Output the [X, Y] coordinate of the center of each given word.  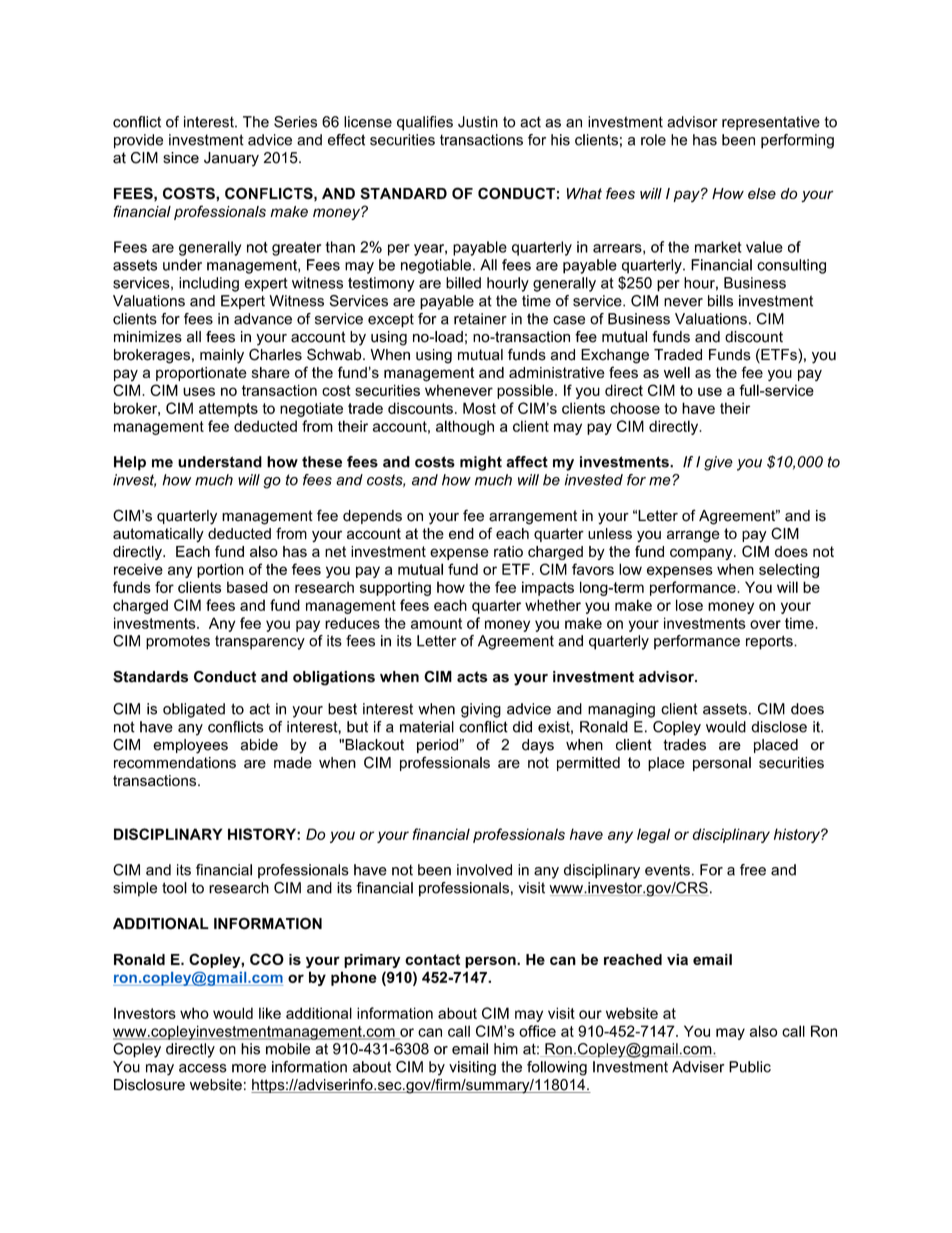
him [506, 1049]
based [247, 587]
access [203, 1068]
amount [436, 623]
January [231, 159]
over [765, 624]
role [653, 140]
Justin [478, 122]
